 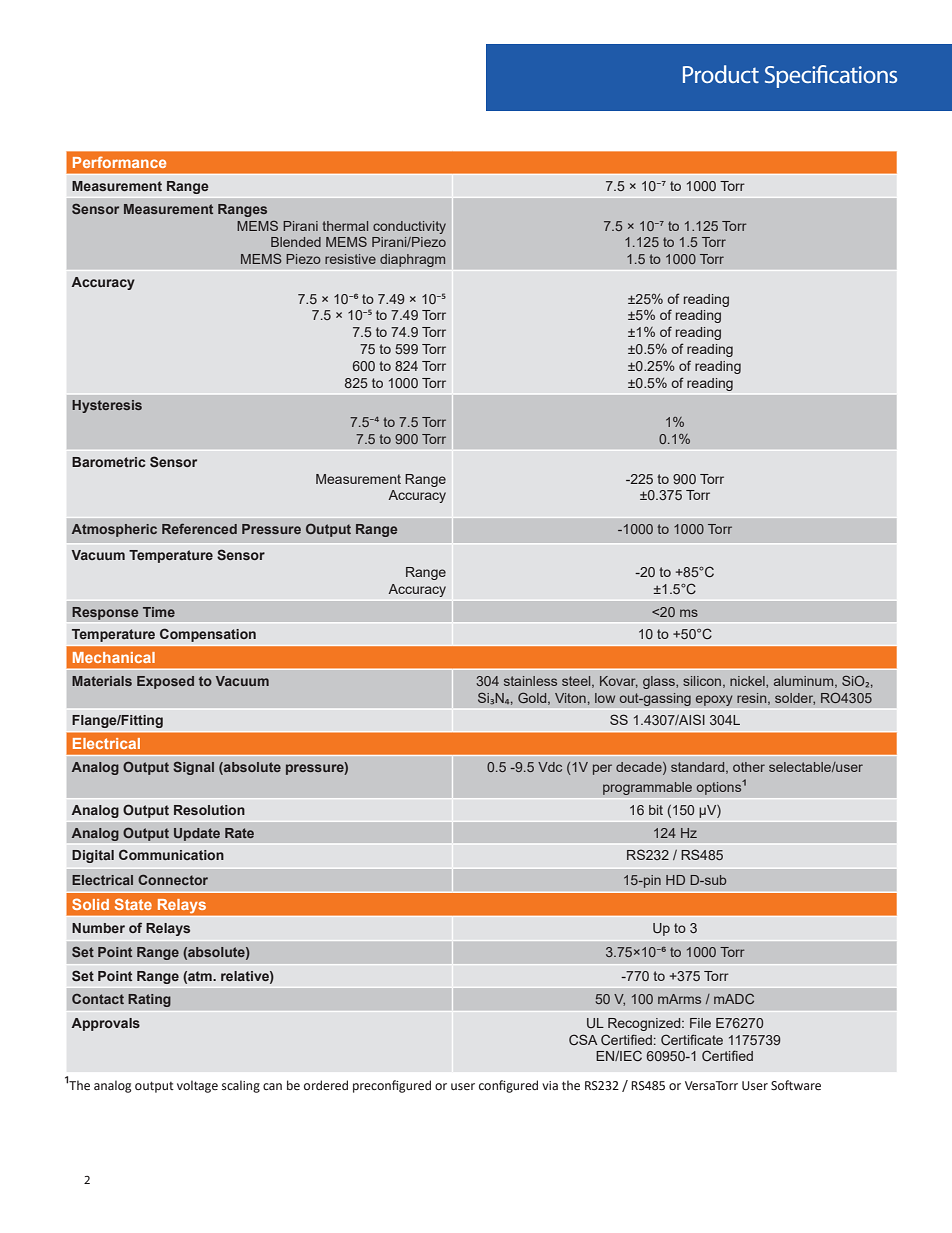 What do you see at coordinates (107, 406) in the screenshot?
I see `Hysteresis` at bounding box center [107, 406].
